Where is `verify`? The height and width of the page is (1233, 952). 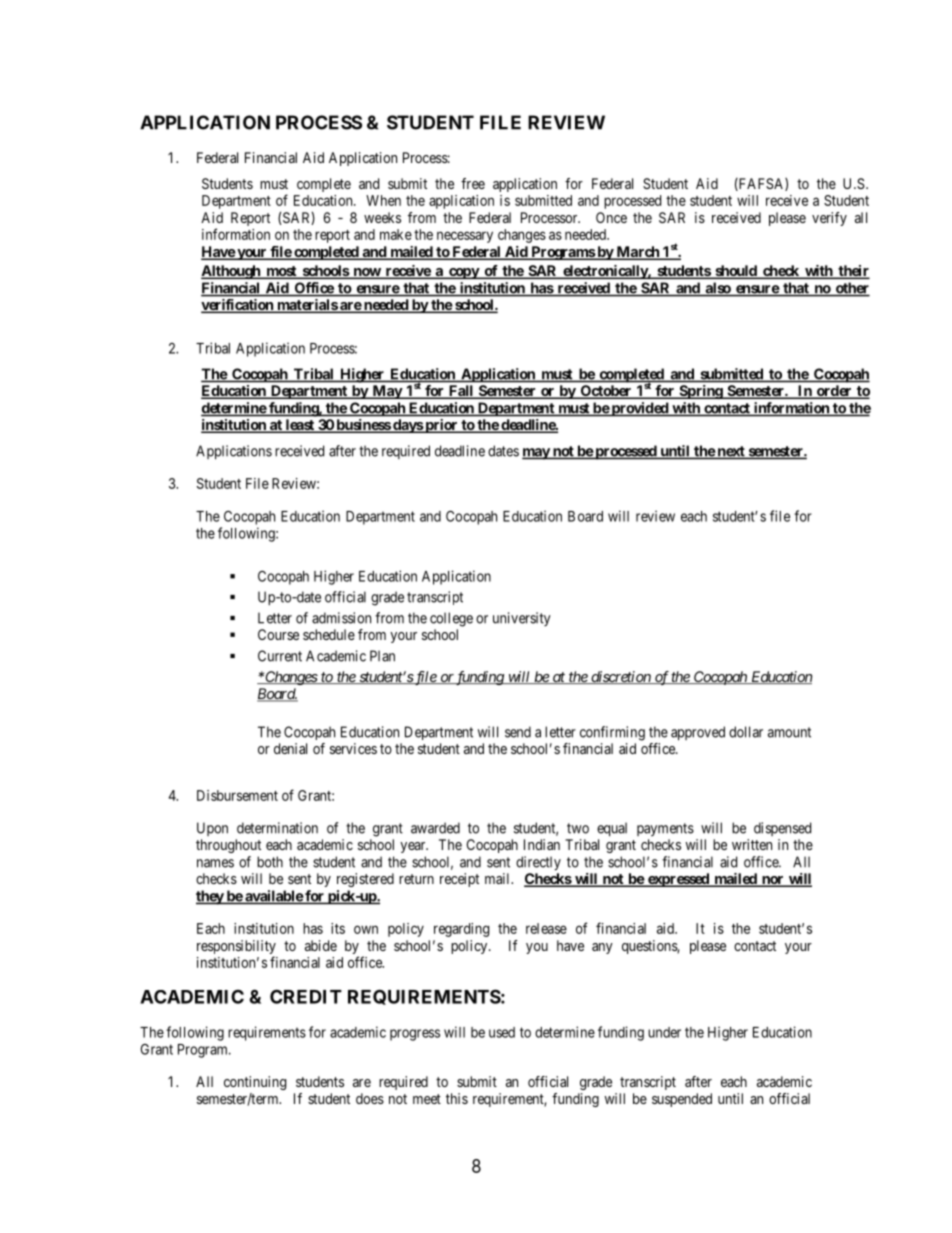 verify is located at coordinates (829, 219).
